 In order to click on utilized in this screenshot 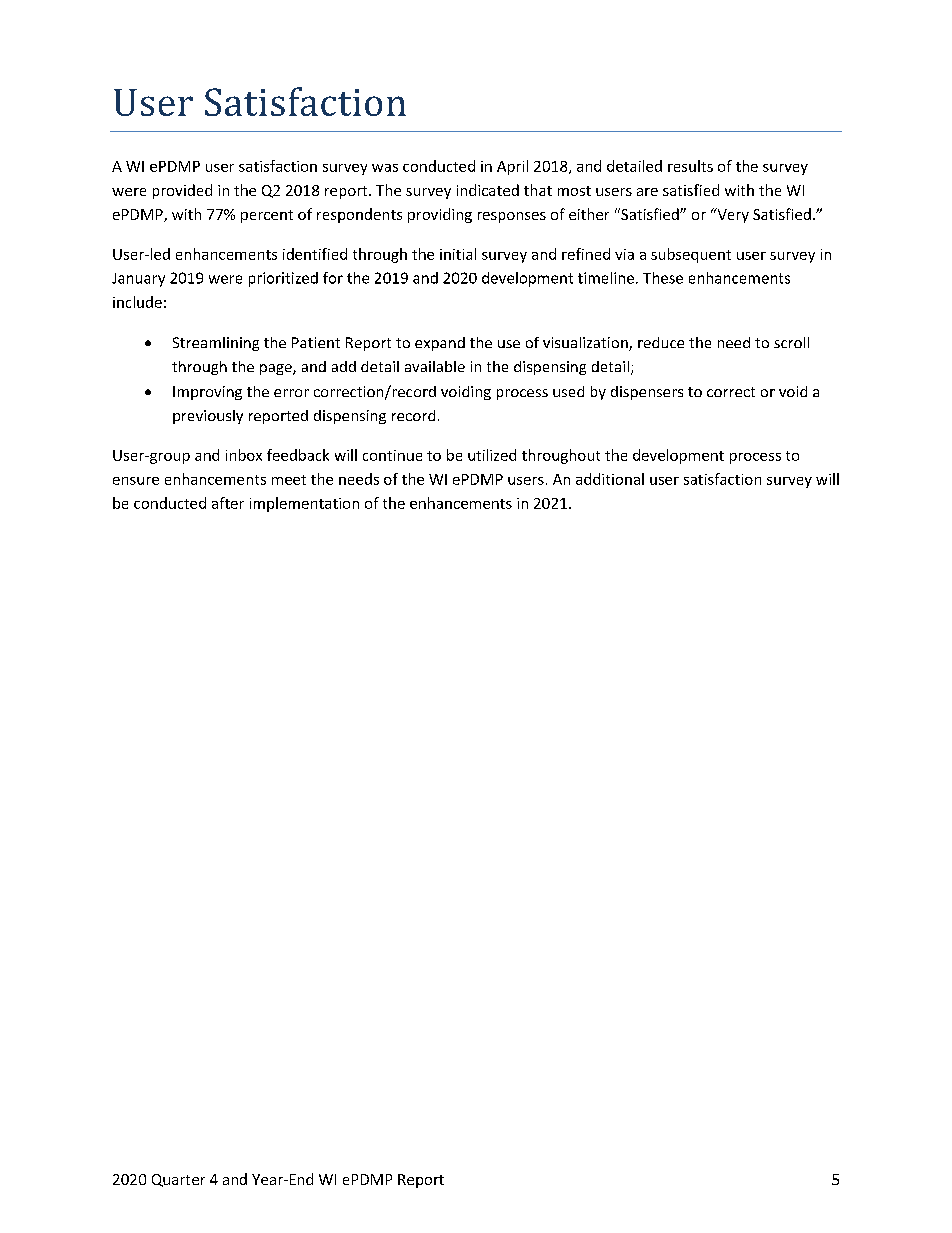, I will do `click(492, 455)`.
